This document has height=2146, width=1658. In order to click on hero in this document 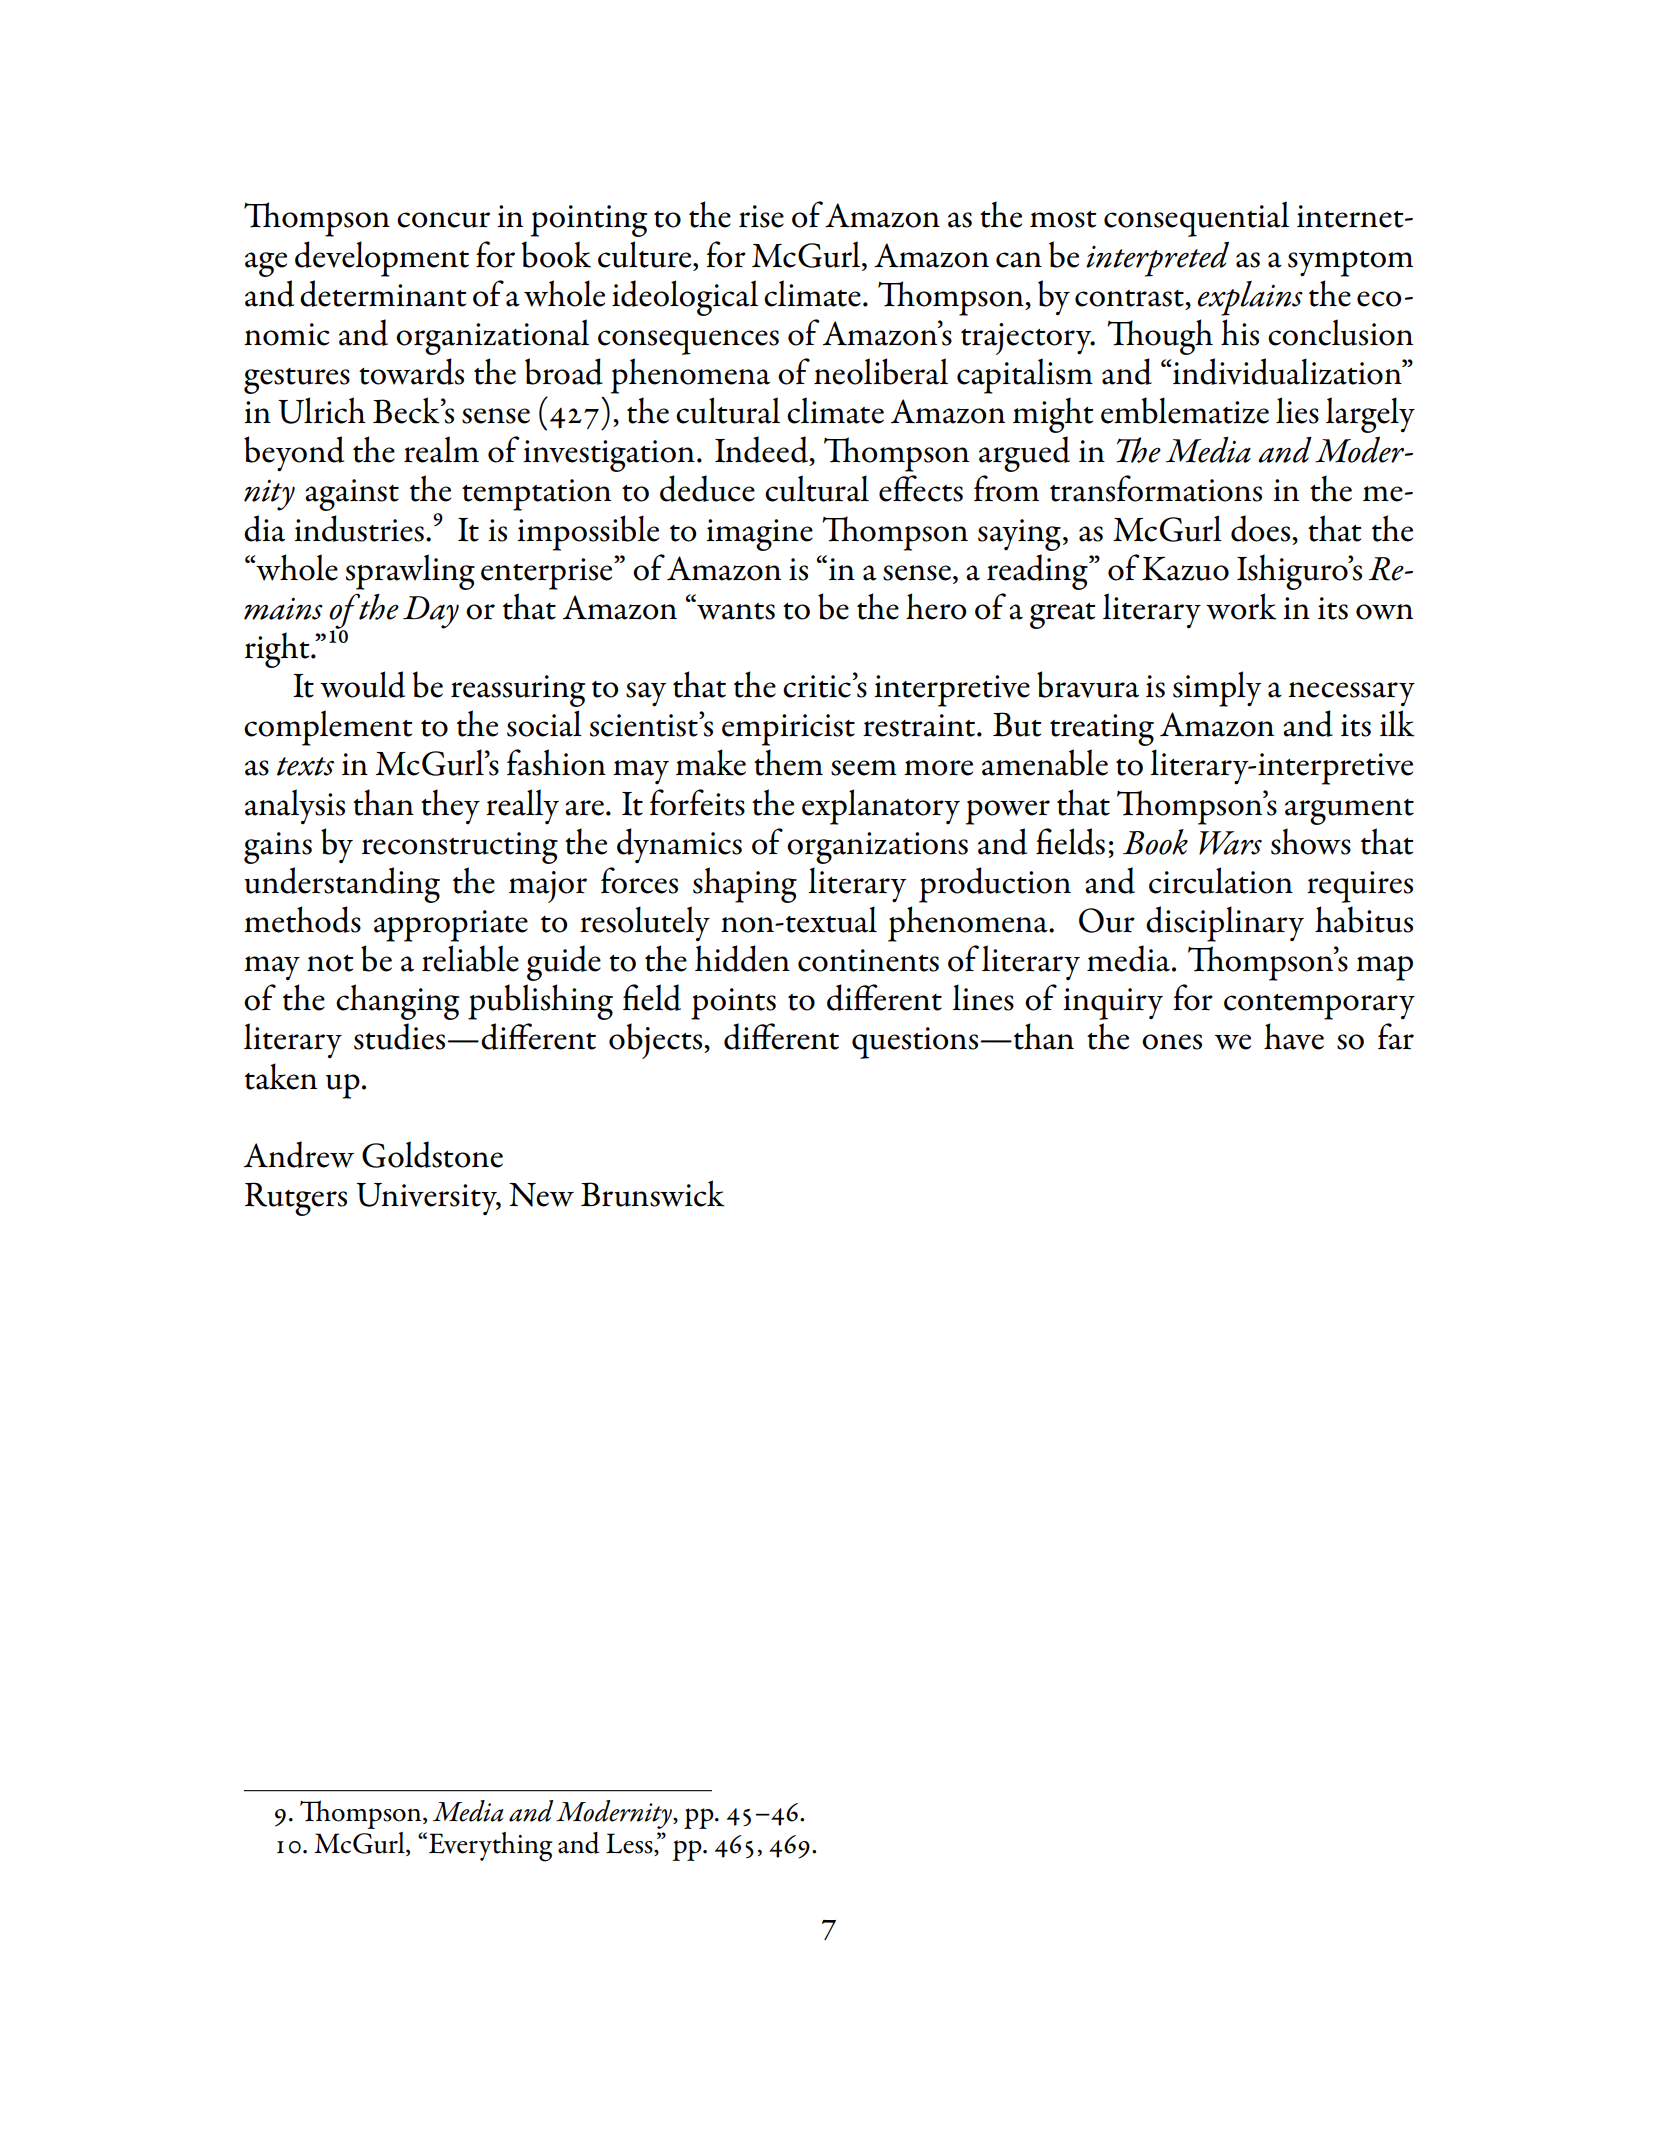, I will do `click(936, 606)`.
